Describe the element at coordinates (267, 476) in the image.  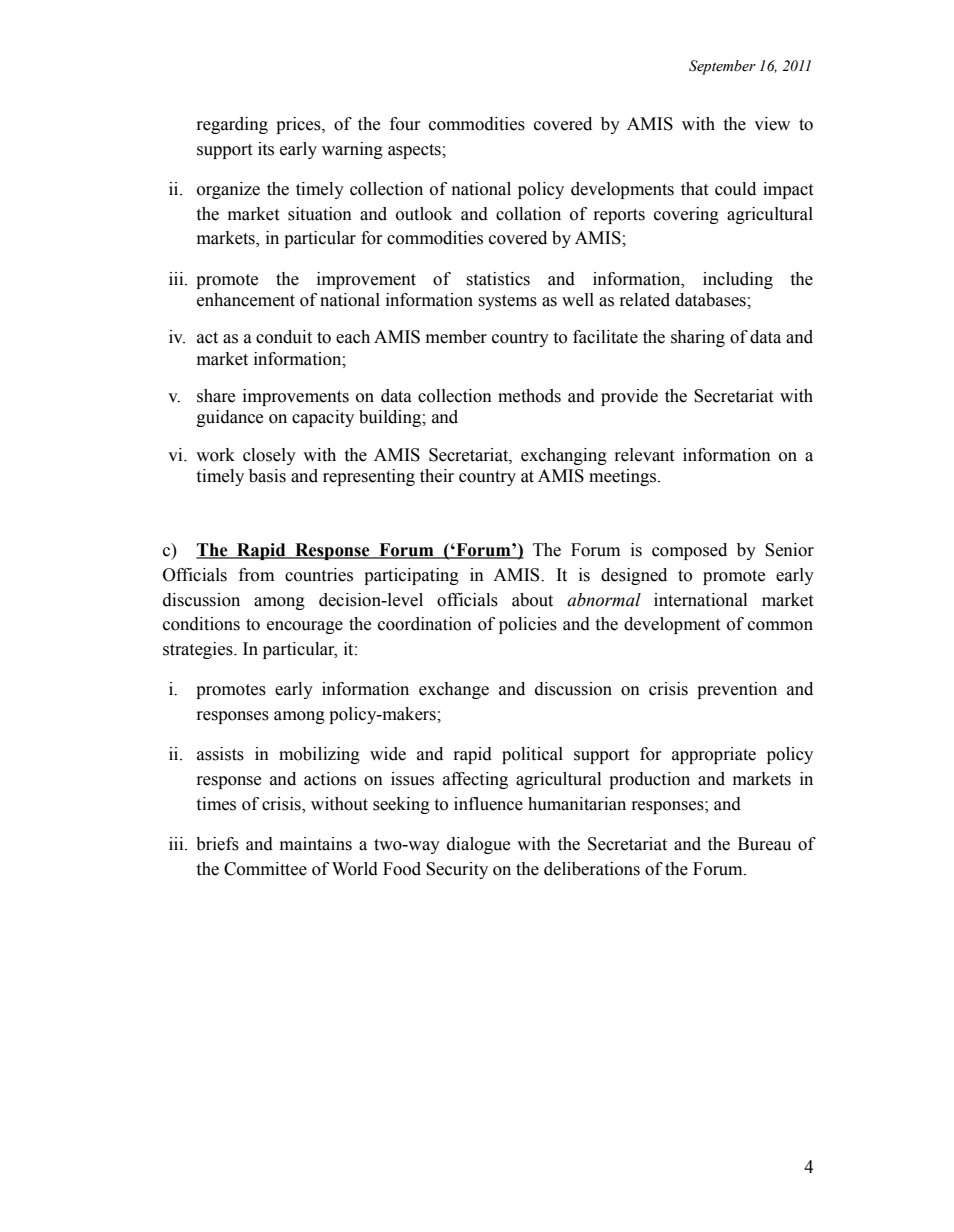
I see `basis` at that location.
